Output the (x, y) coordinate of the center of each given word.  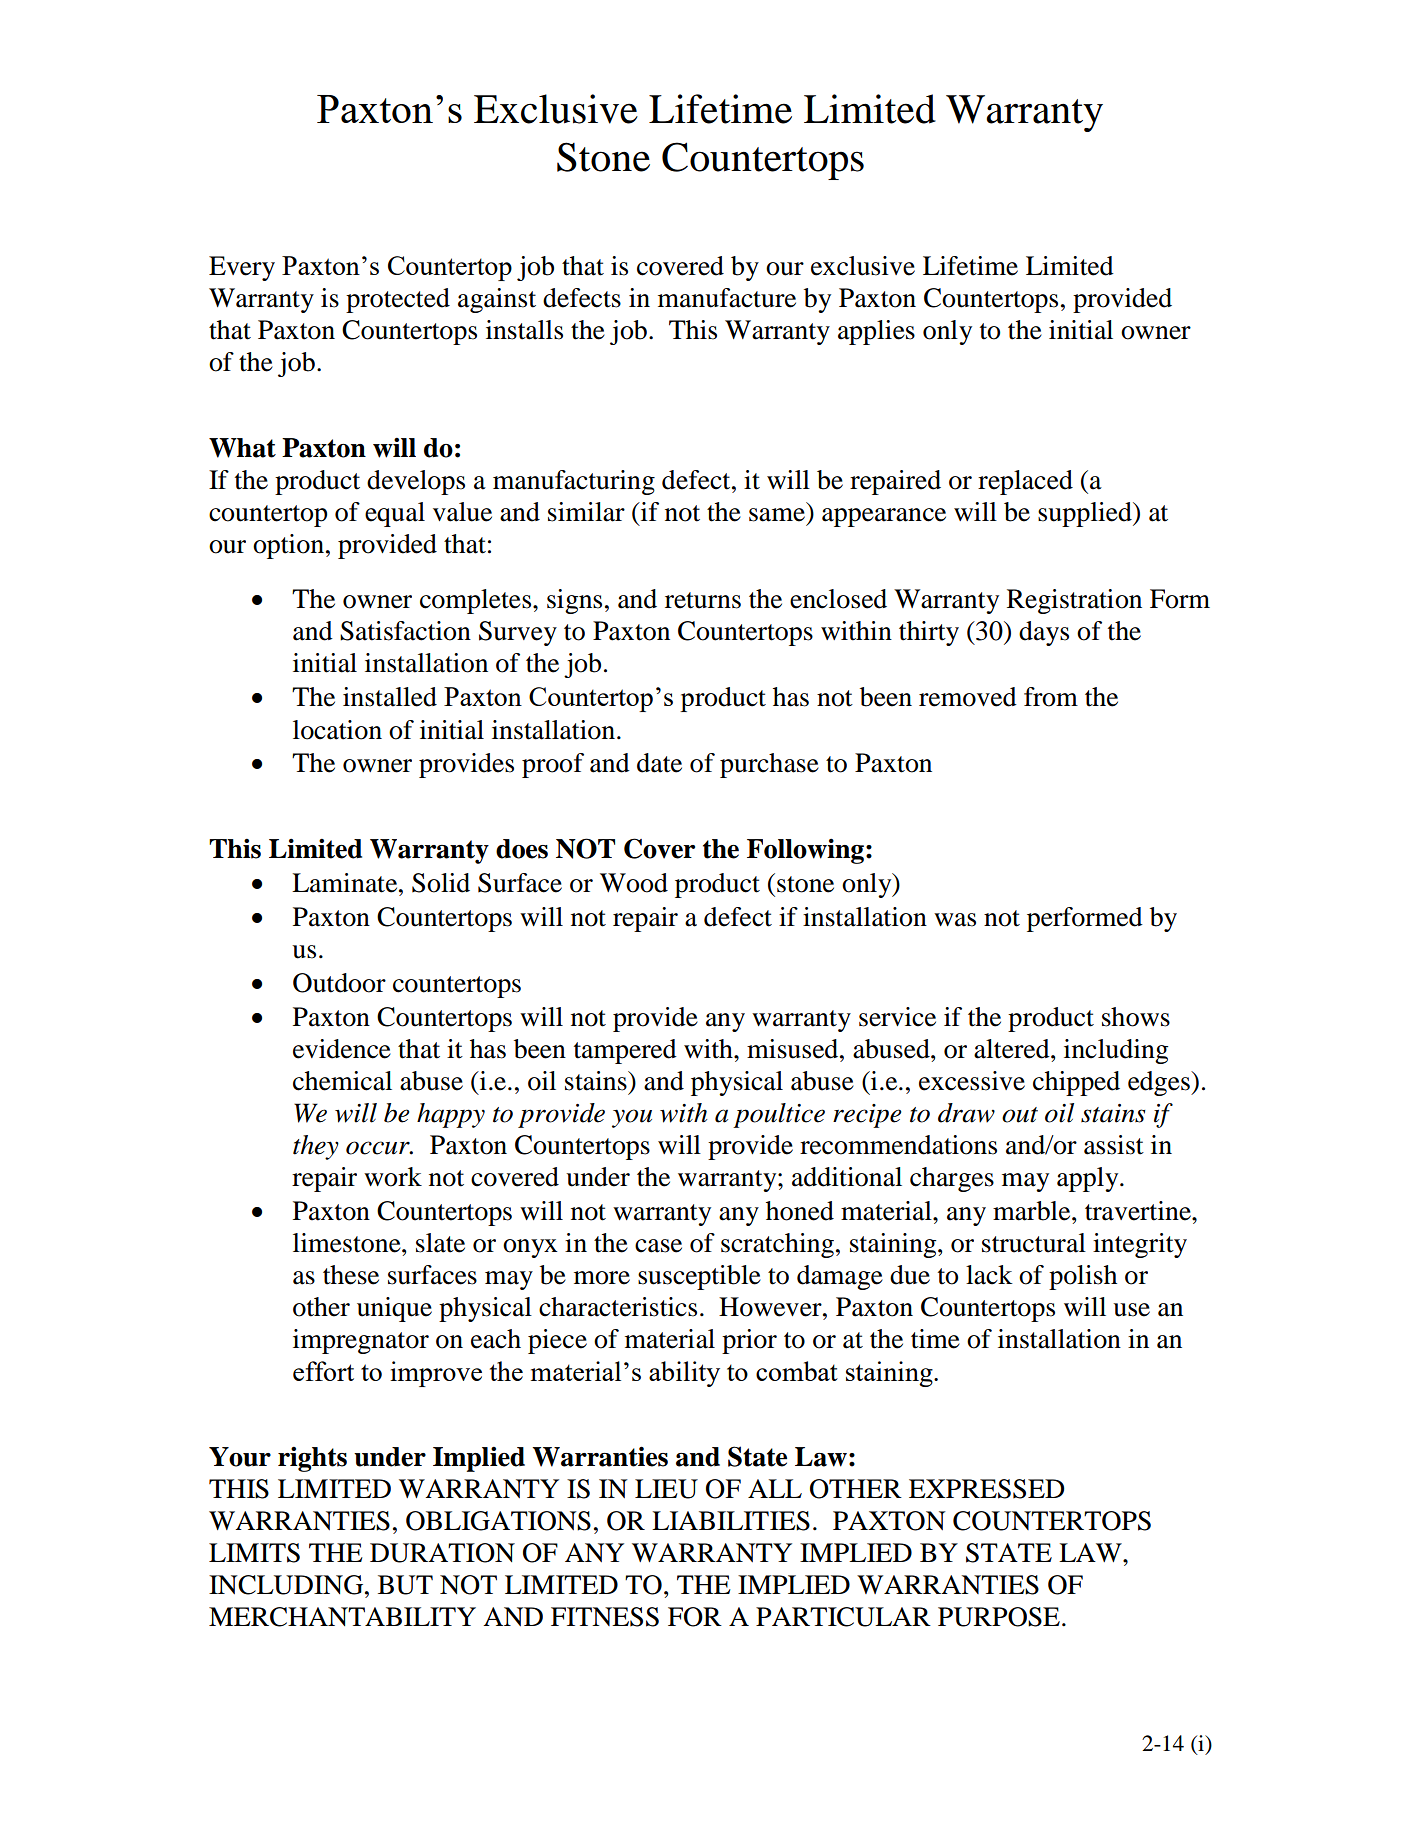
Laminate (346, 883)
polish (1083, 1277)
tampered (625, 1051)
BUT (405, 1585)
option (288, 546)
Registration (1074, 601)
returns (703, 600)
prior (749, 1341)
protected (398, 300)
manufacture (727, 298)
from (1051, 697)
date (659, 763)
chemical (342, 1081)
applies (876, 332)
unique (394, 1309)
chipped (1076, 1083)
